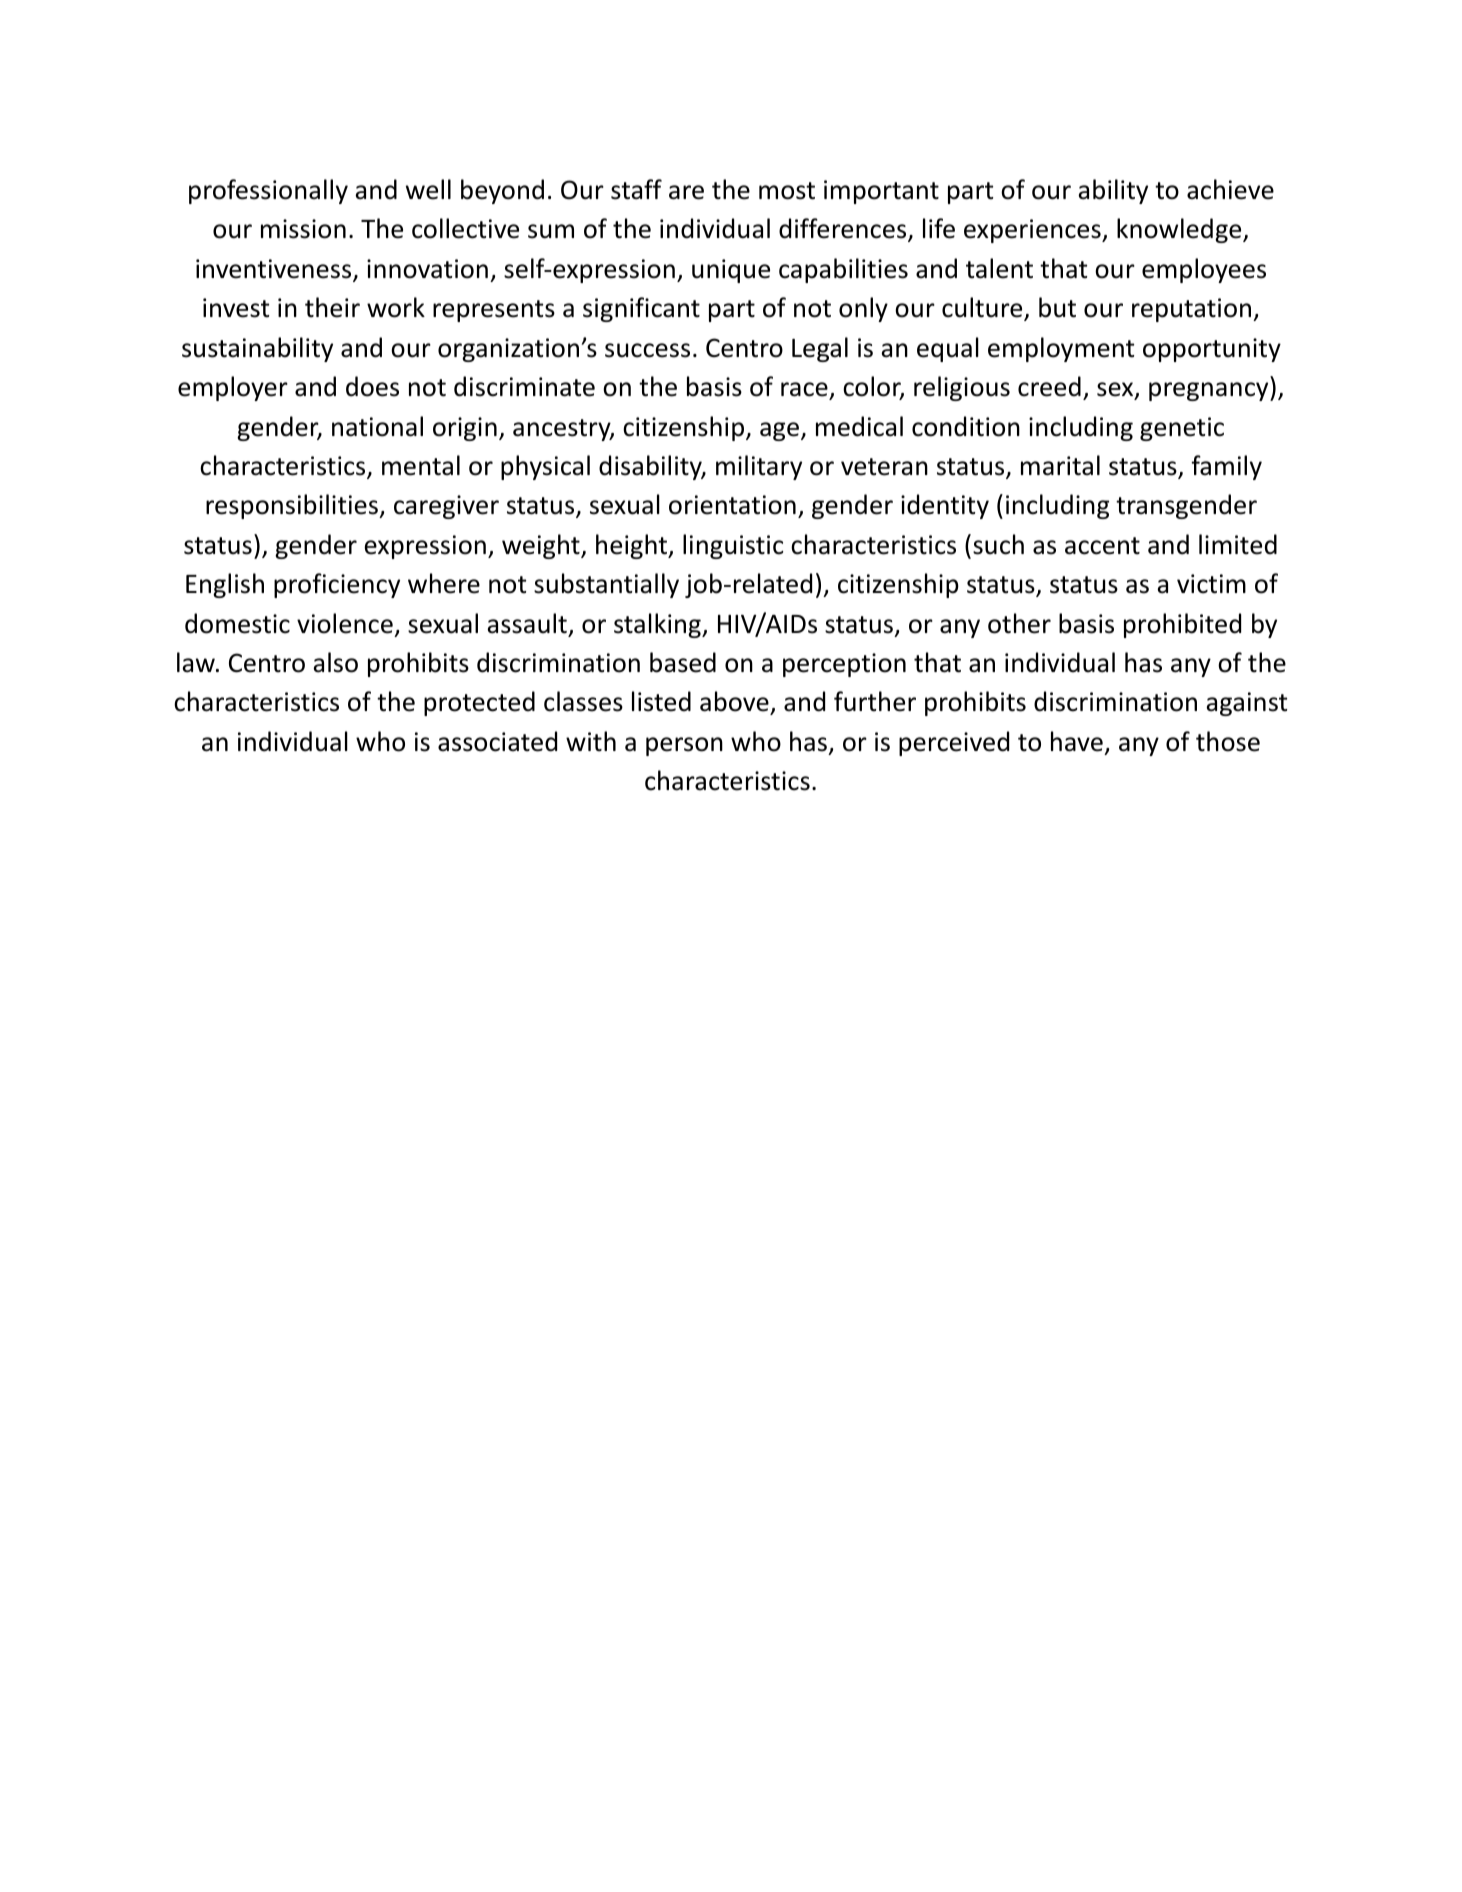 The image size is (1462, 1892). I want to click on race, so click(804, 389).
